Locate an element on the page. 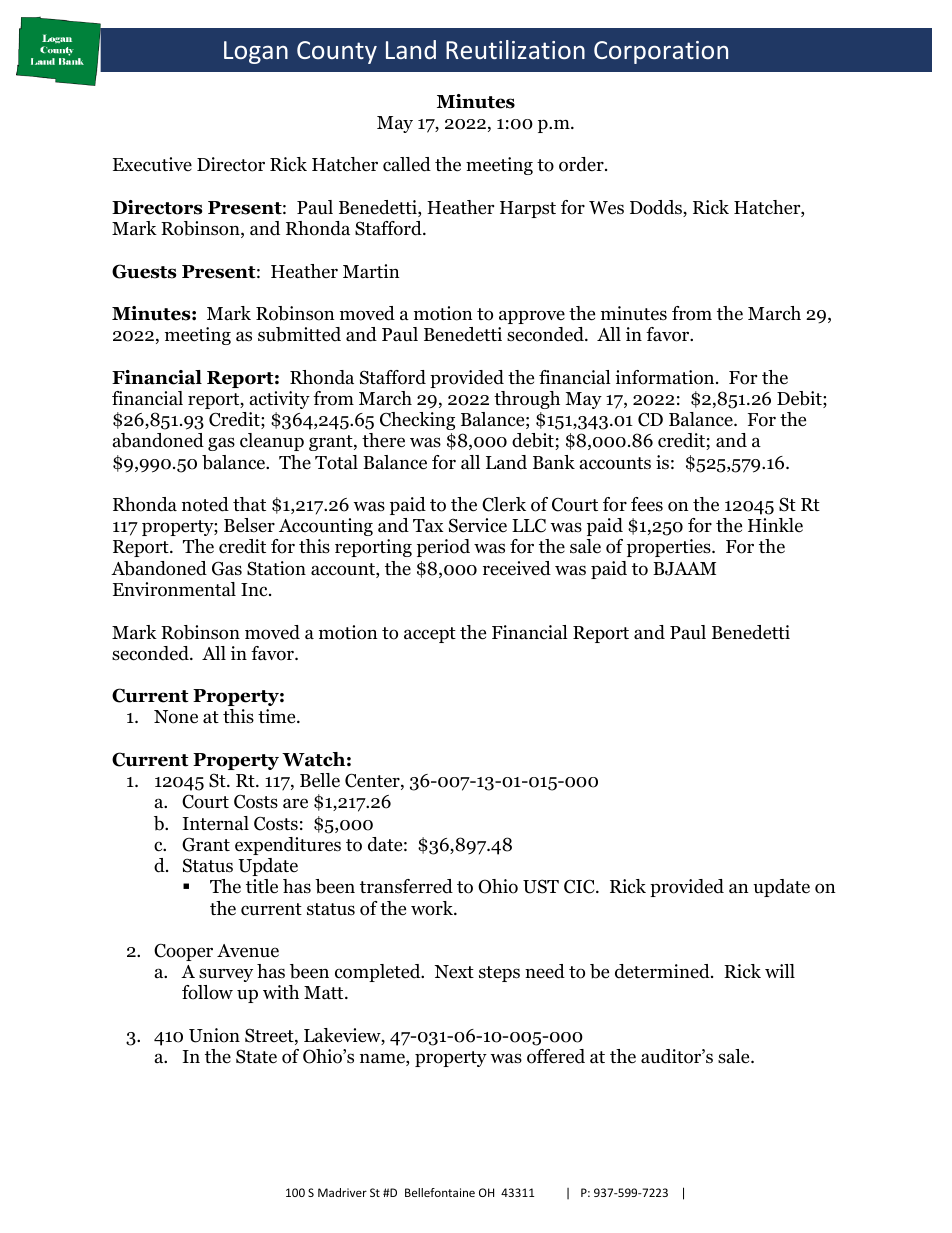  Checking is located at coordinates (417, 421).
